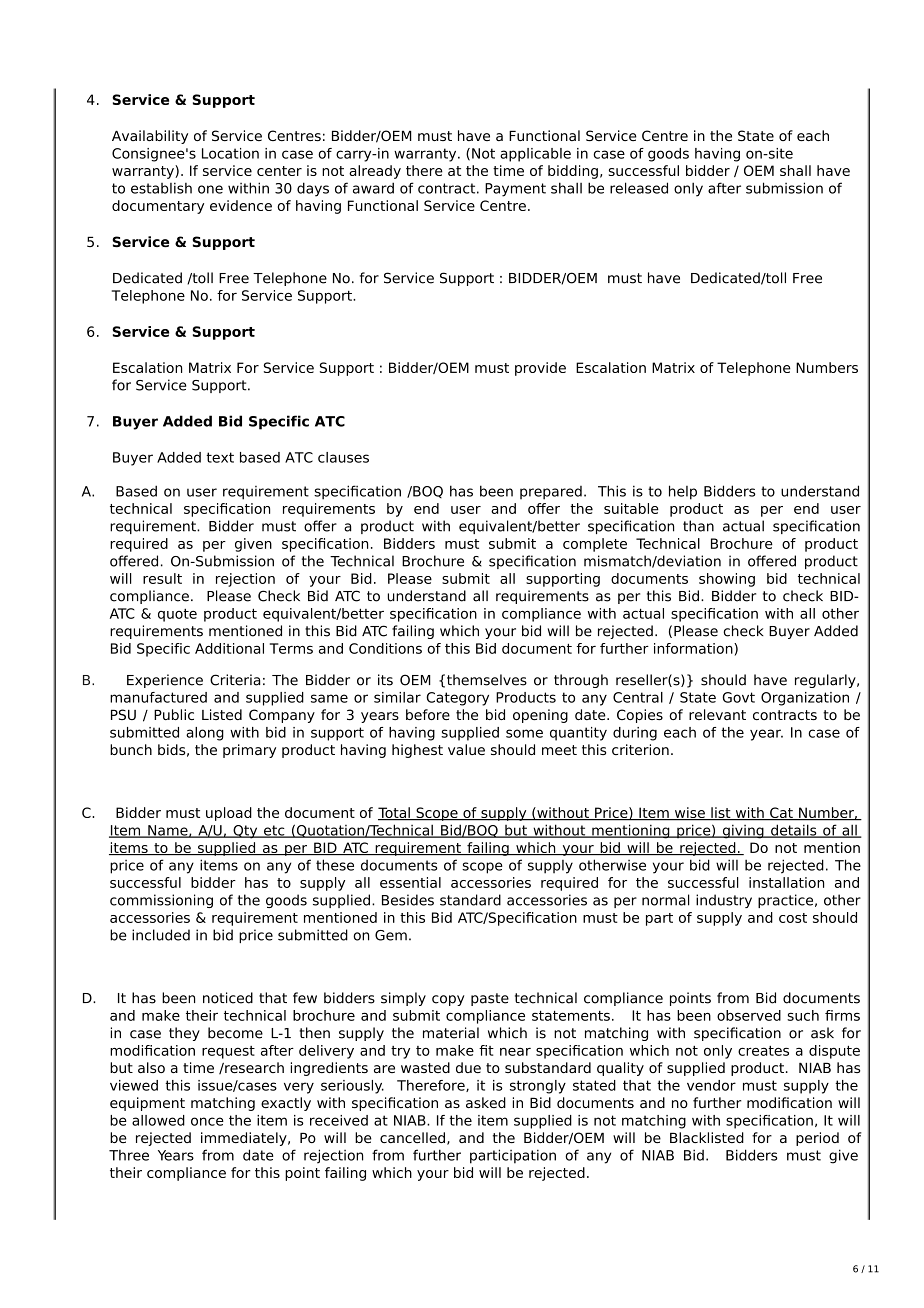  I want to click on themselves, so click(487, 680).
